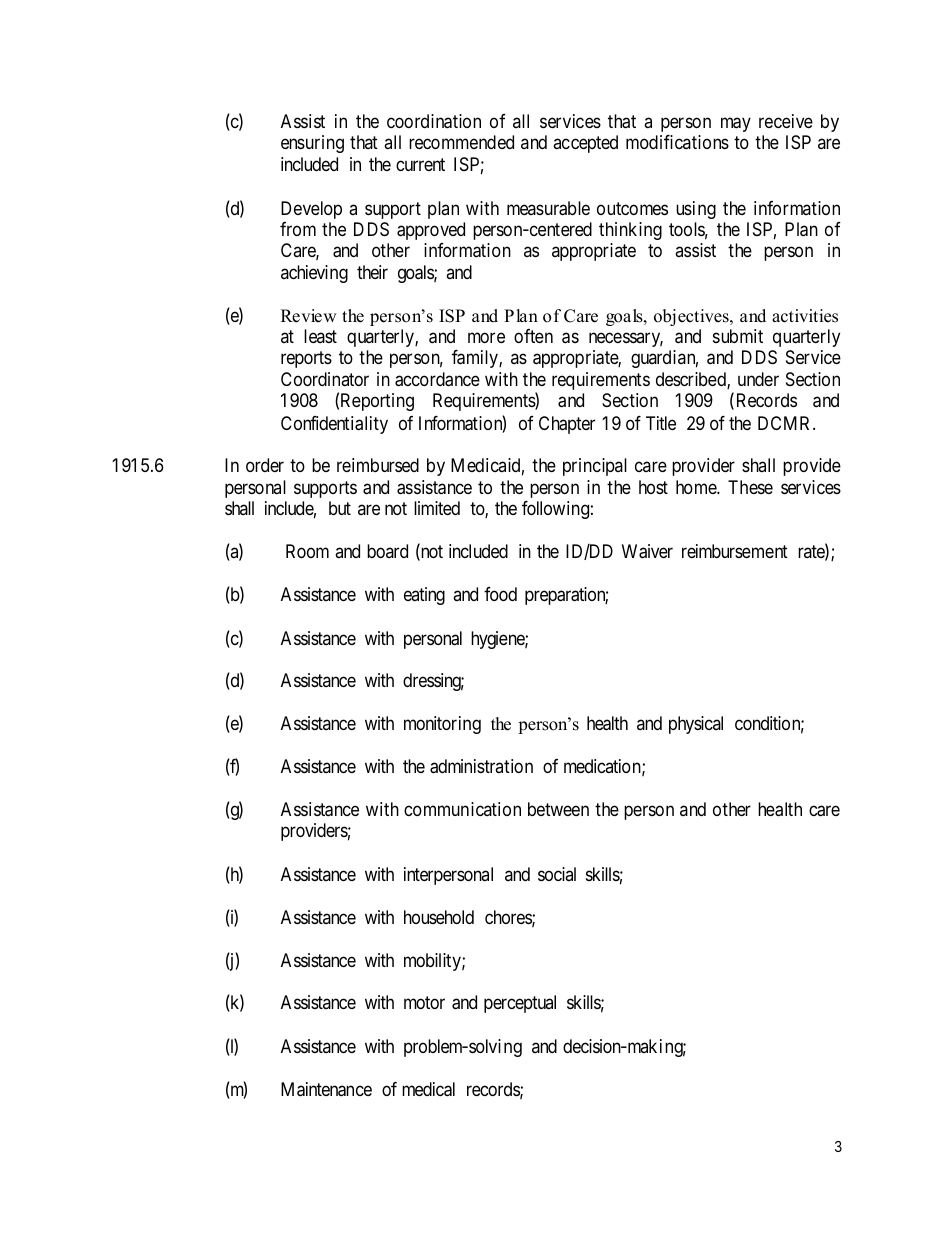  I want to click on These, so click(750, 487).
